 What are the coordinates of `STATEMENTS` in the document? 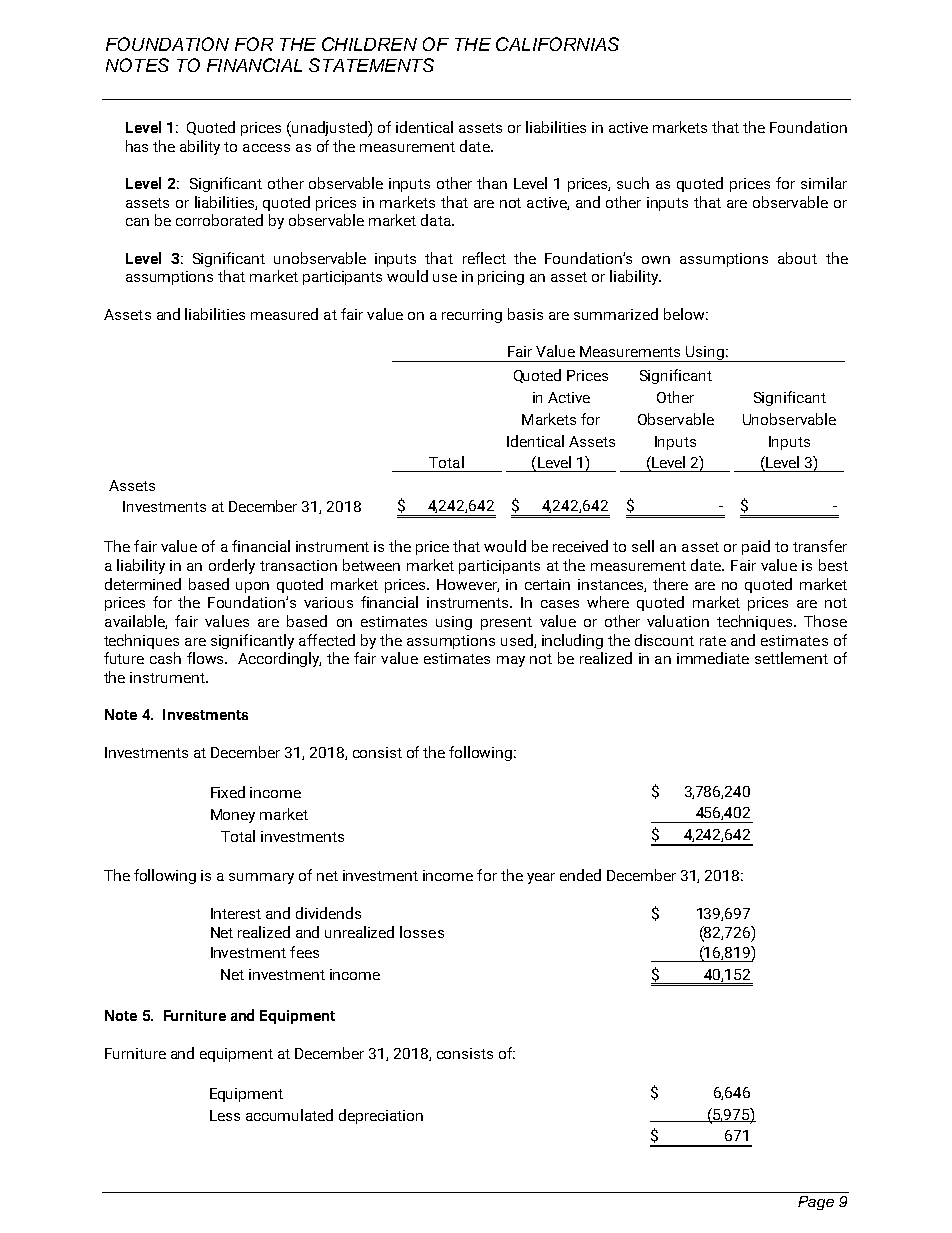 It's located at (371, 65).
